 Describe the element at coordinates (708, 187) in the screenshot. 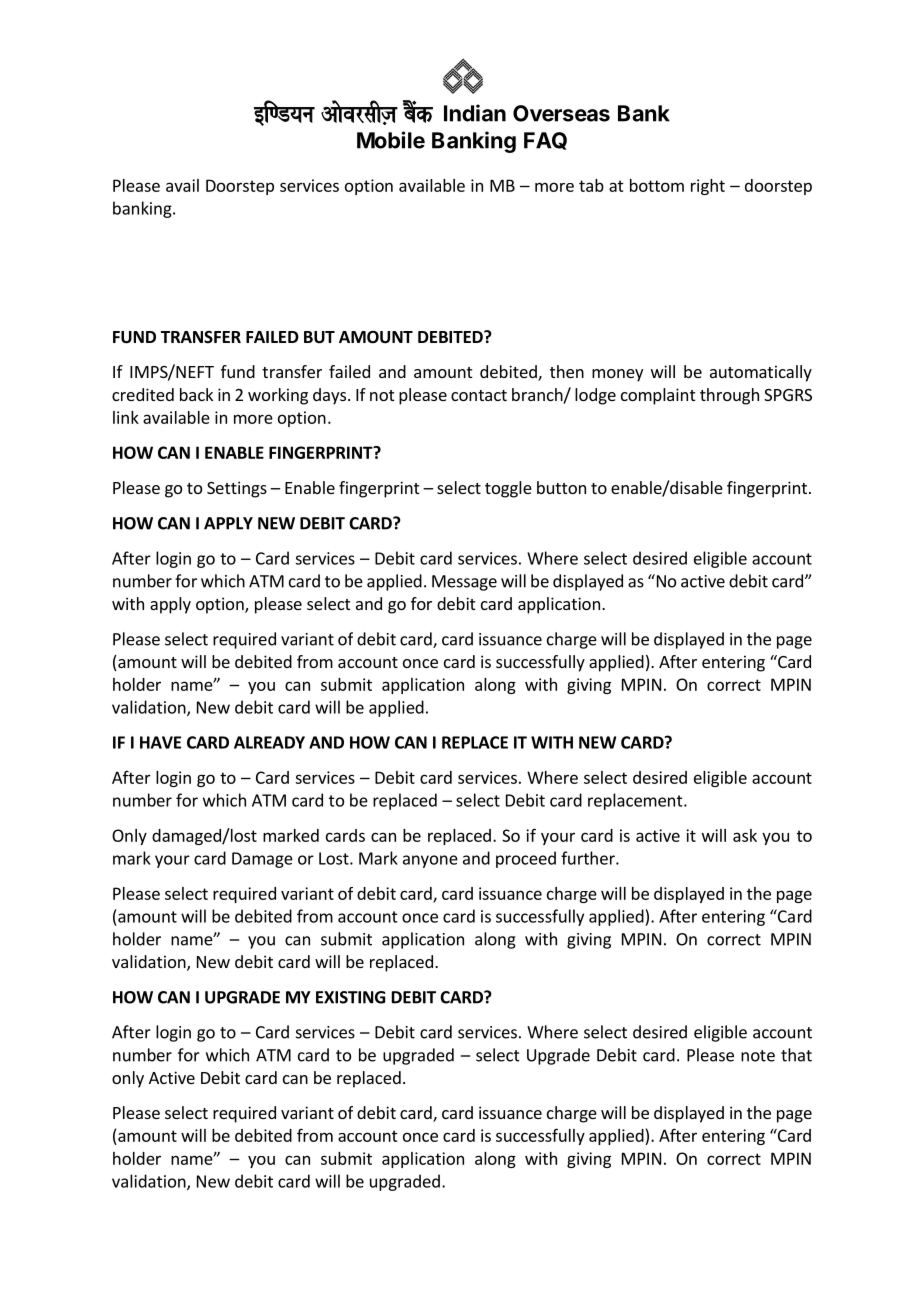

I see `right` at that location.
